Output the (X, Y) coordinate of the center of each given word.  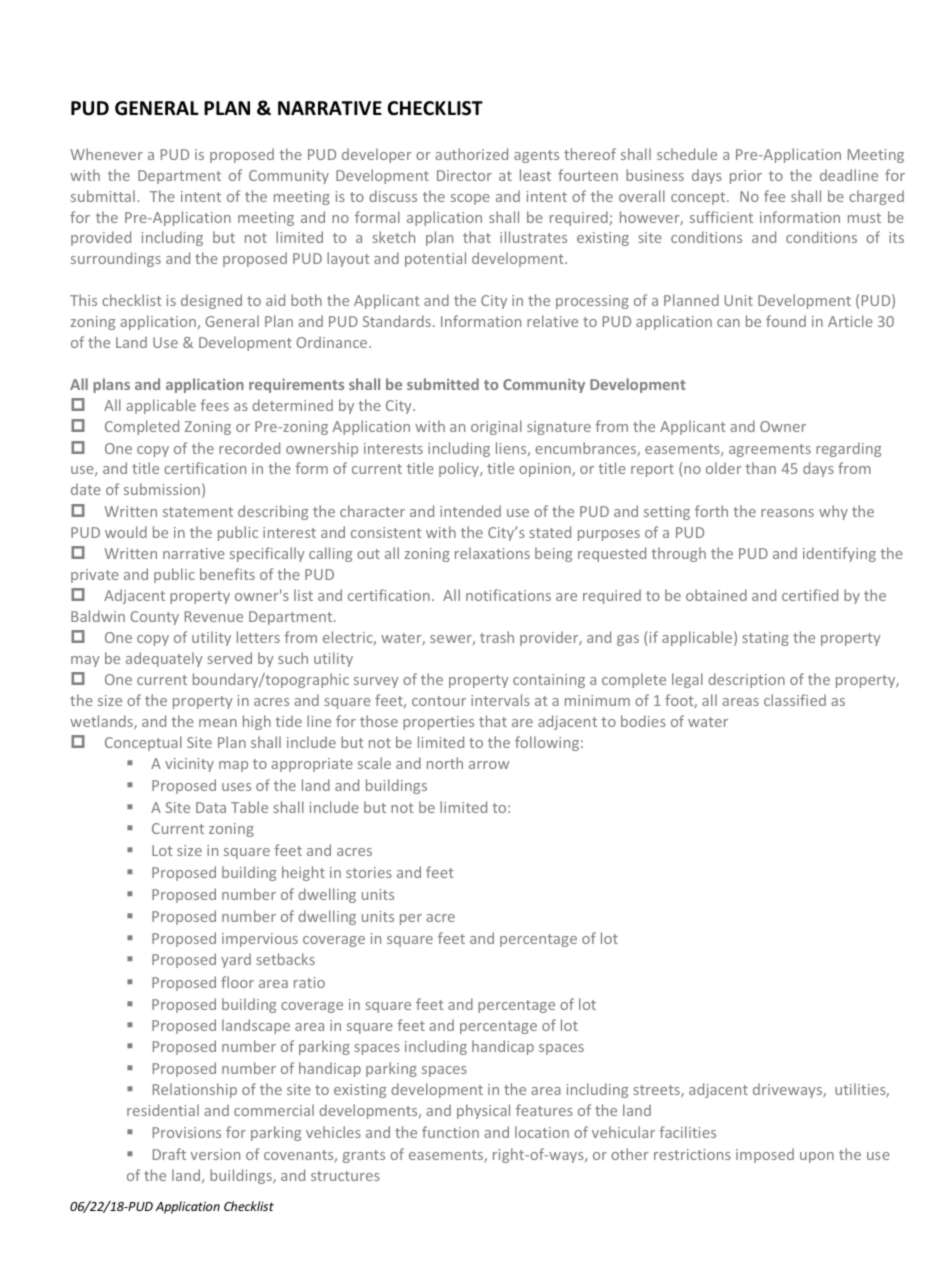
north (445, 763)
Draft (169, 1154)
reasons (787, 513)
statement (198, 512)
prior (746, 177)
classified (795, 700)
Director (464, 175)
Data (211, 807)
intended (470, 511)
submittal (103, 196)
